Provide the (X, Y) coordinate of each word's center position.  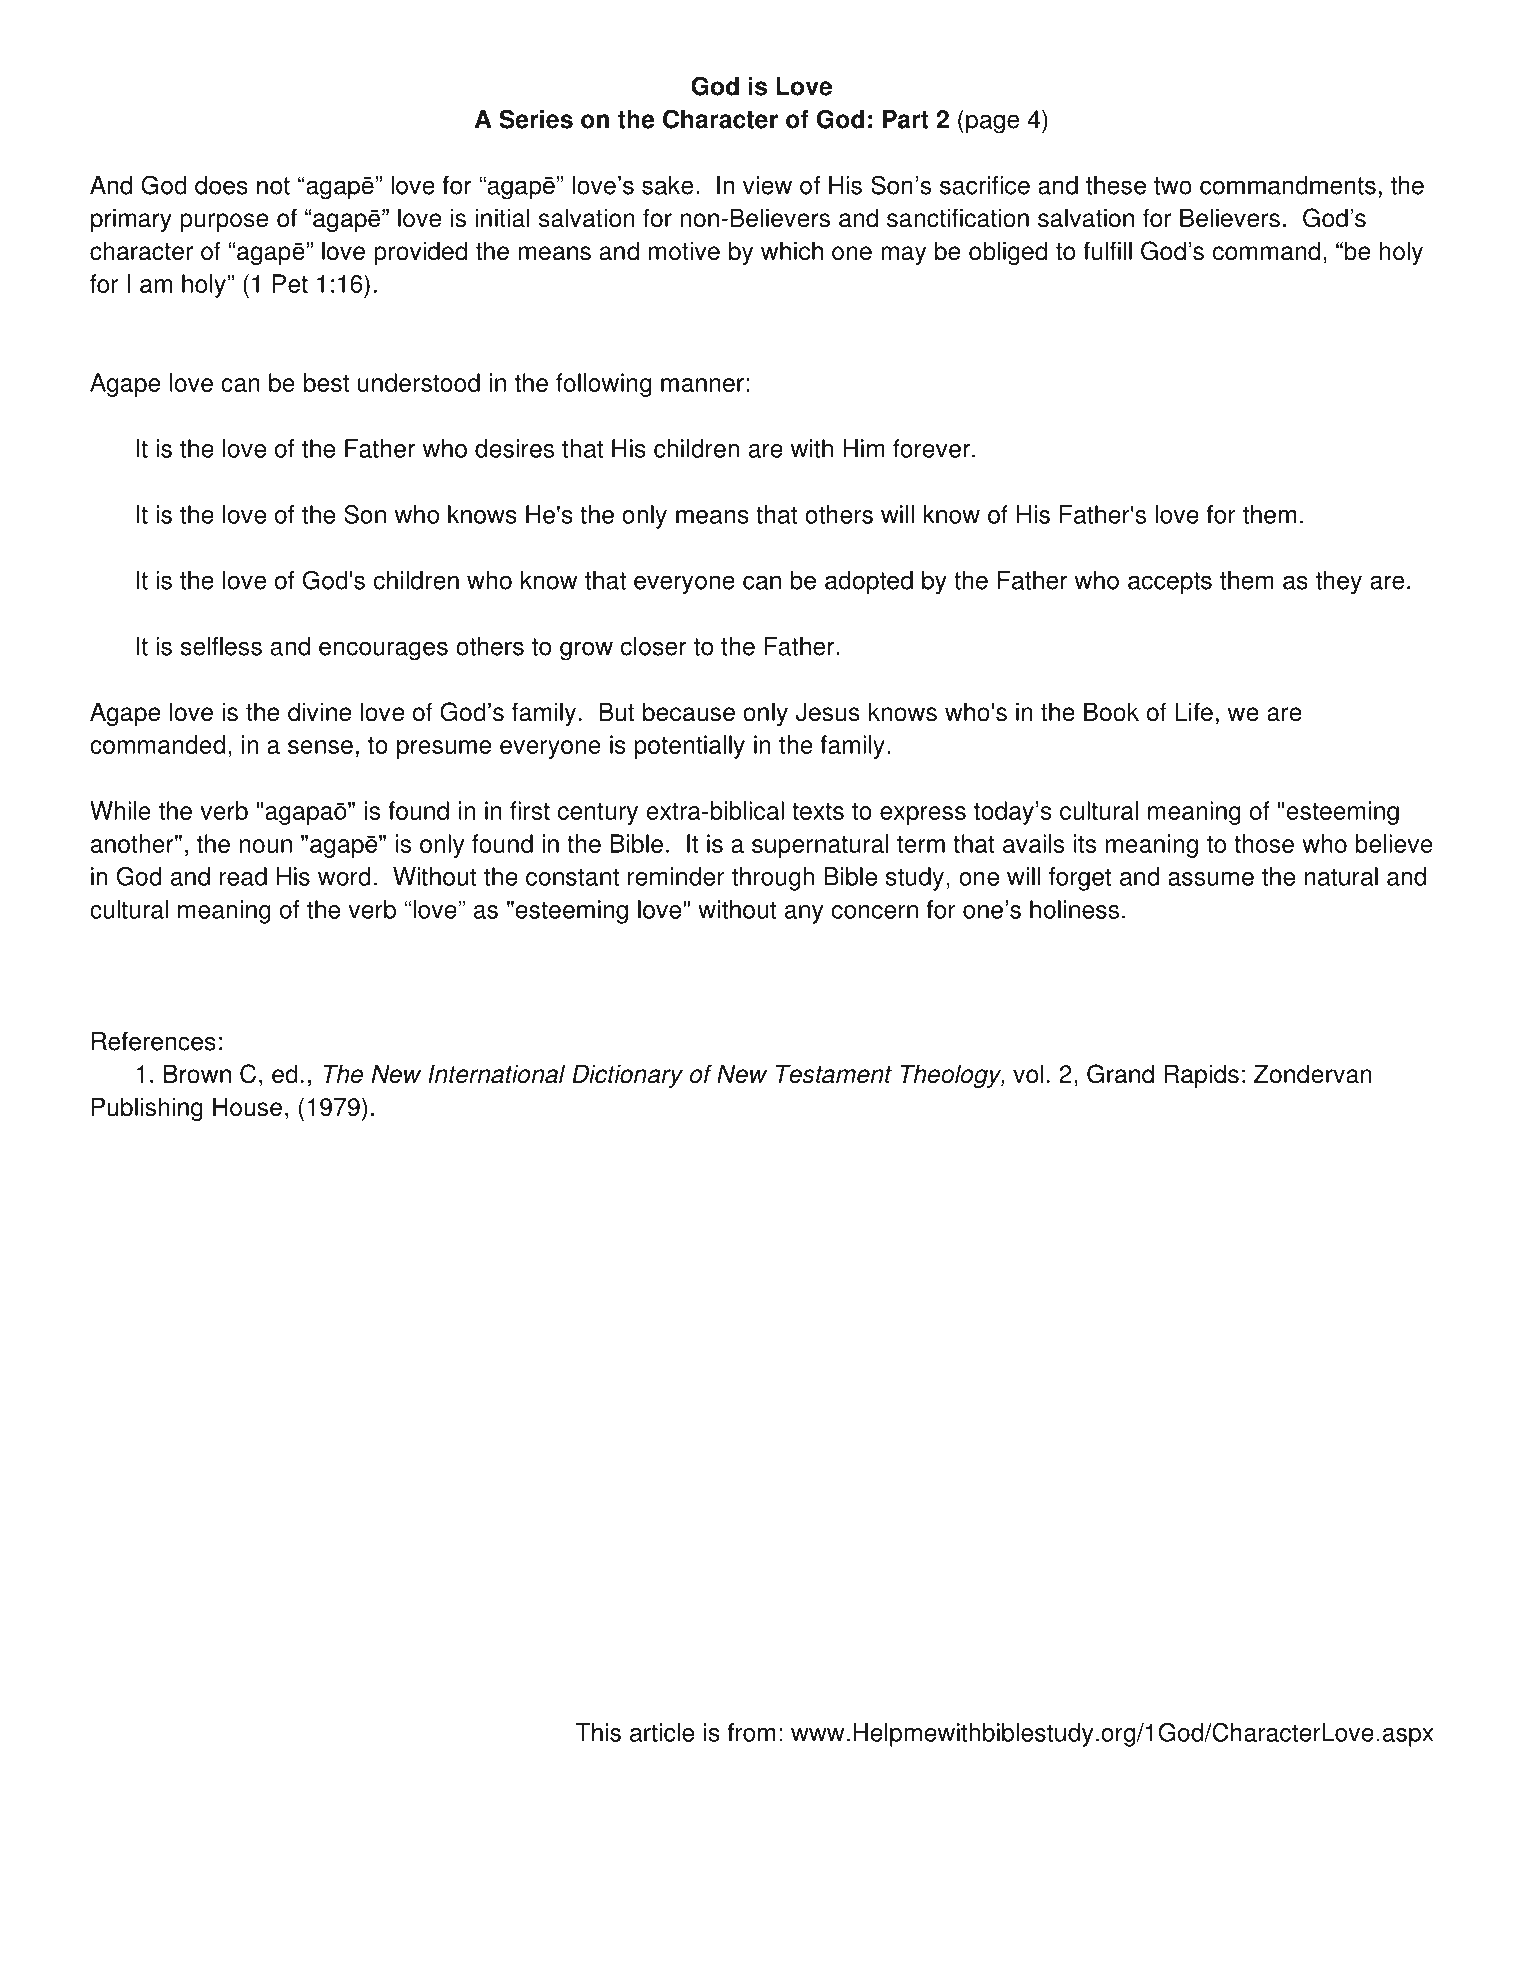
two (1173, 186)
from (751, 1732)
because (689, 712)
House (247, 1107)
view (767, 185)
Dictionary (627, 1076)
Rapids (1201, 1076)
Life (1194, 712)
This (598, 1732)
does (221, 185)
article (662, 1732)
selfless (221, 646)
